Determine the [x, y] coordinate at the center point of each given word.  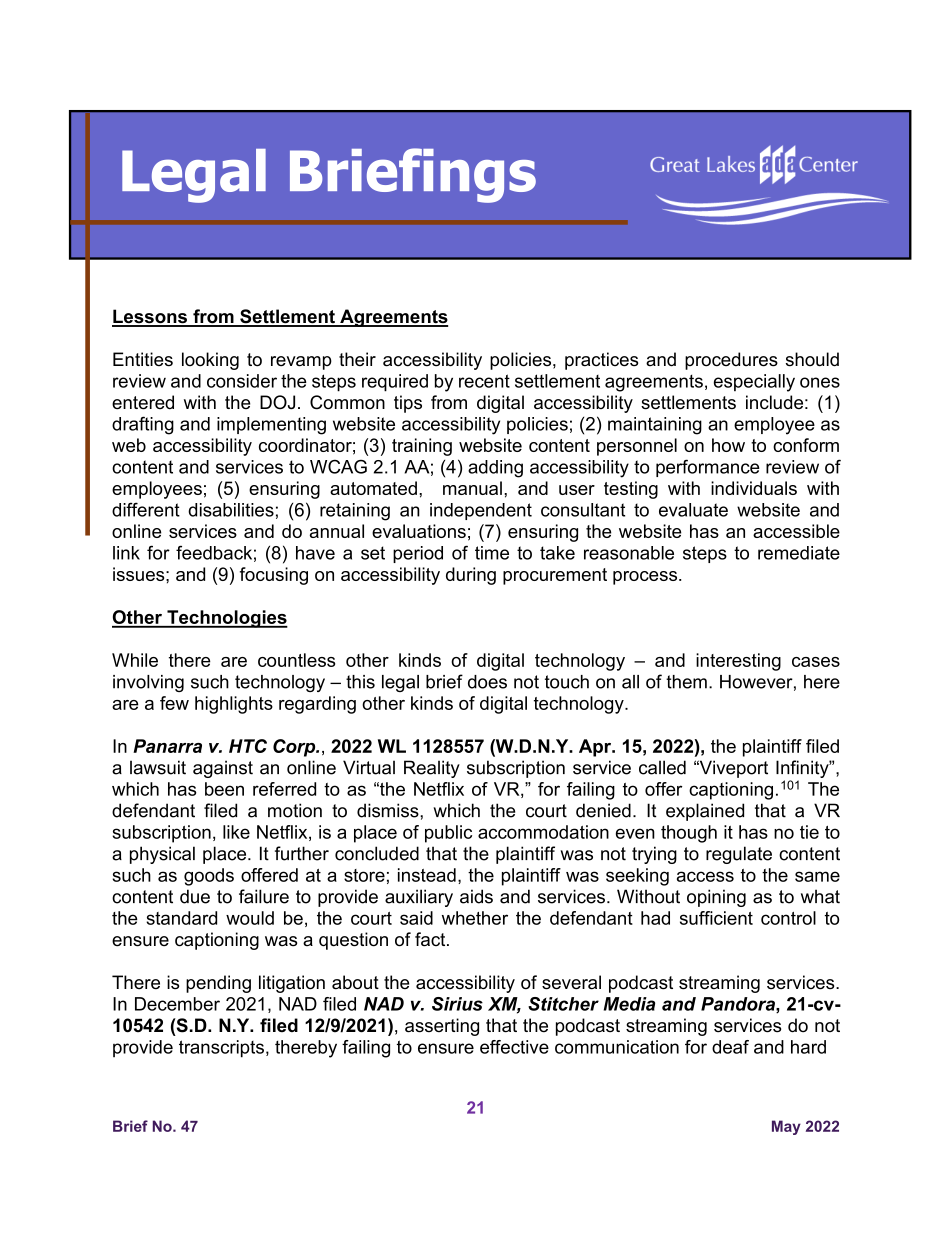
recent [484, 381]
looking [210, 361]
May [786, 1127]
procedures [731, 361]
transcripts [221, 1049]
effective [514, 1047]
